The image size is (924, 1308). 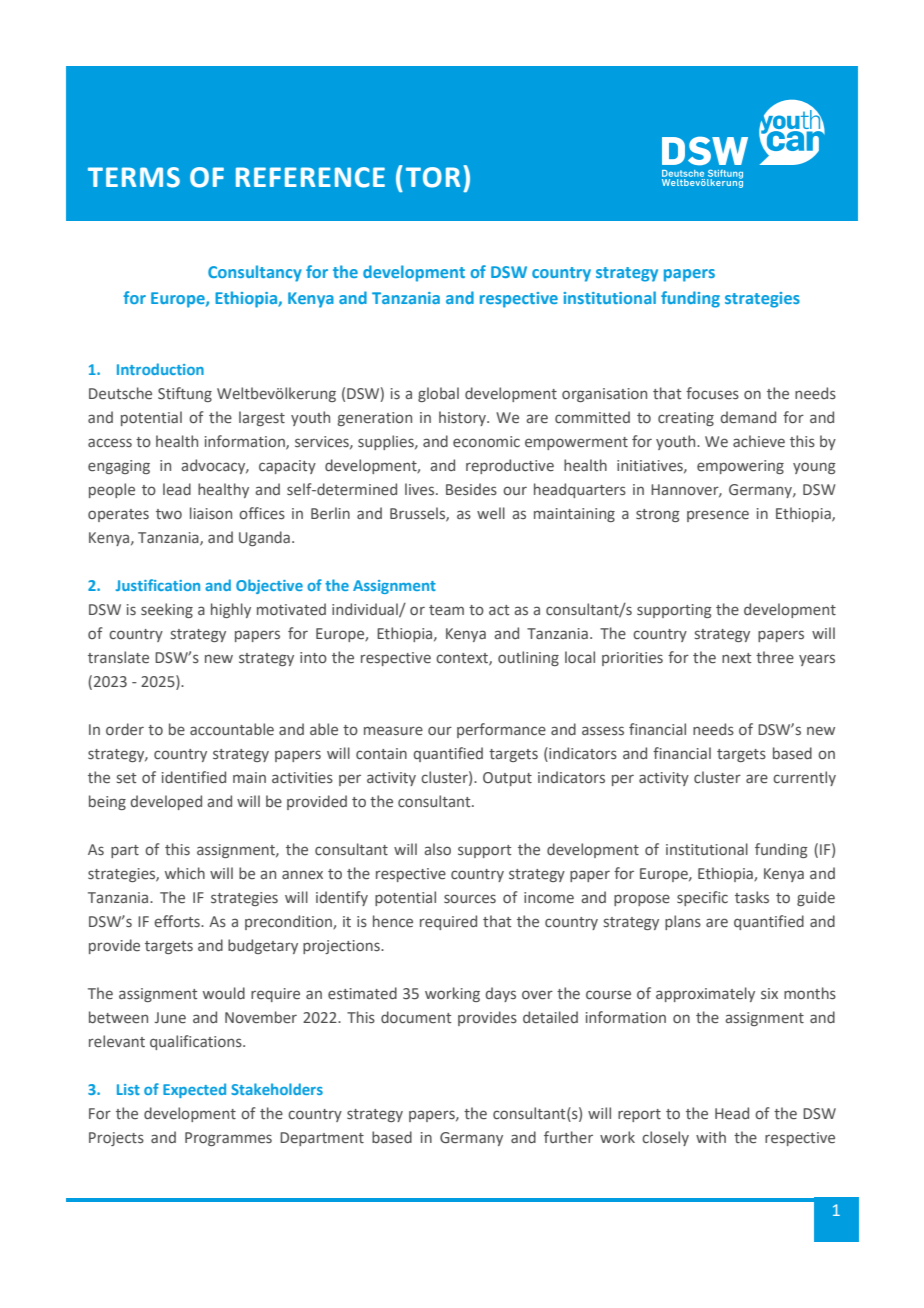 What do you see at coordinates (310, 177) in the screenshot?
I see `REFERENCE` at bounding box center [310, 177].
